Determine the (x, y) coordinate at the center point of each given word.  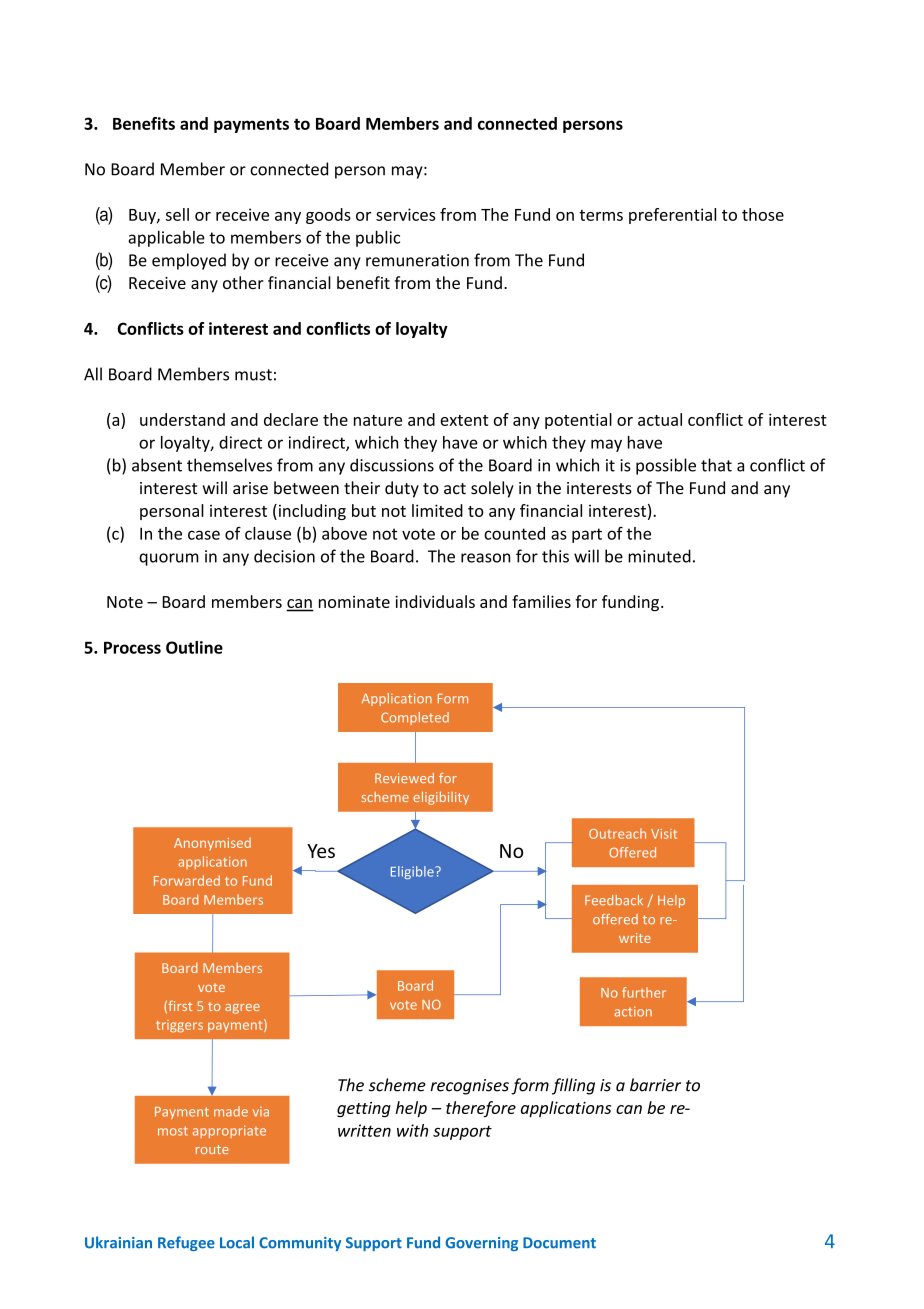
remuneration (417, 260)
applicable (166, 238)
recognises (469, 1087)
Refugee (186, 1243)
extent (464, 420)
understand (182, 419)
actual (660, 419)
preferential (672, 216)
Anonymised (212, 844)
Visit (664, 834)
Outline (194, 647)
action (633, 1011)
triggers (179, 1026)
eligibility (441, 798)
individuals (435, 601)
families (541, 601)
